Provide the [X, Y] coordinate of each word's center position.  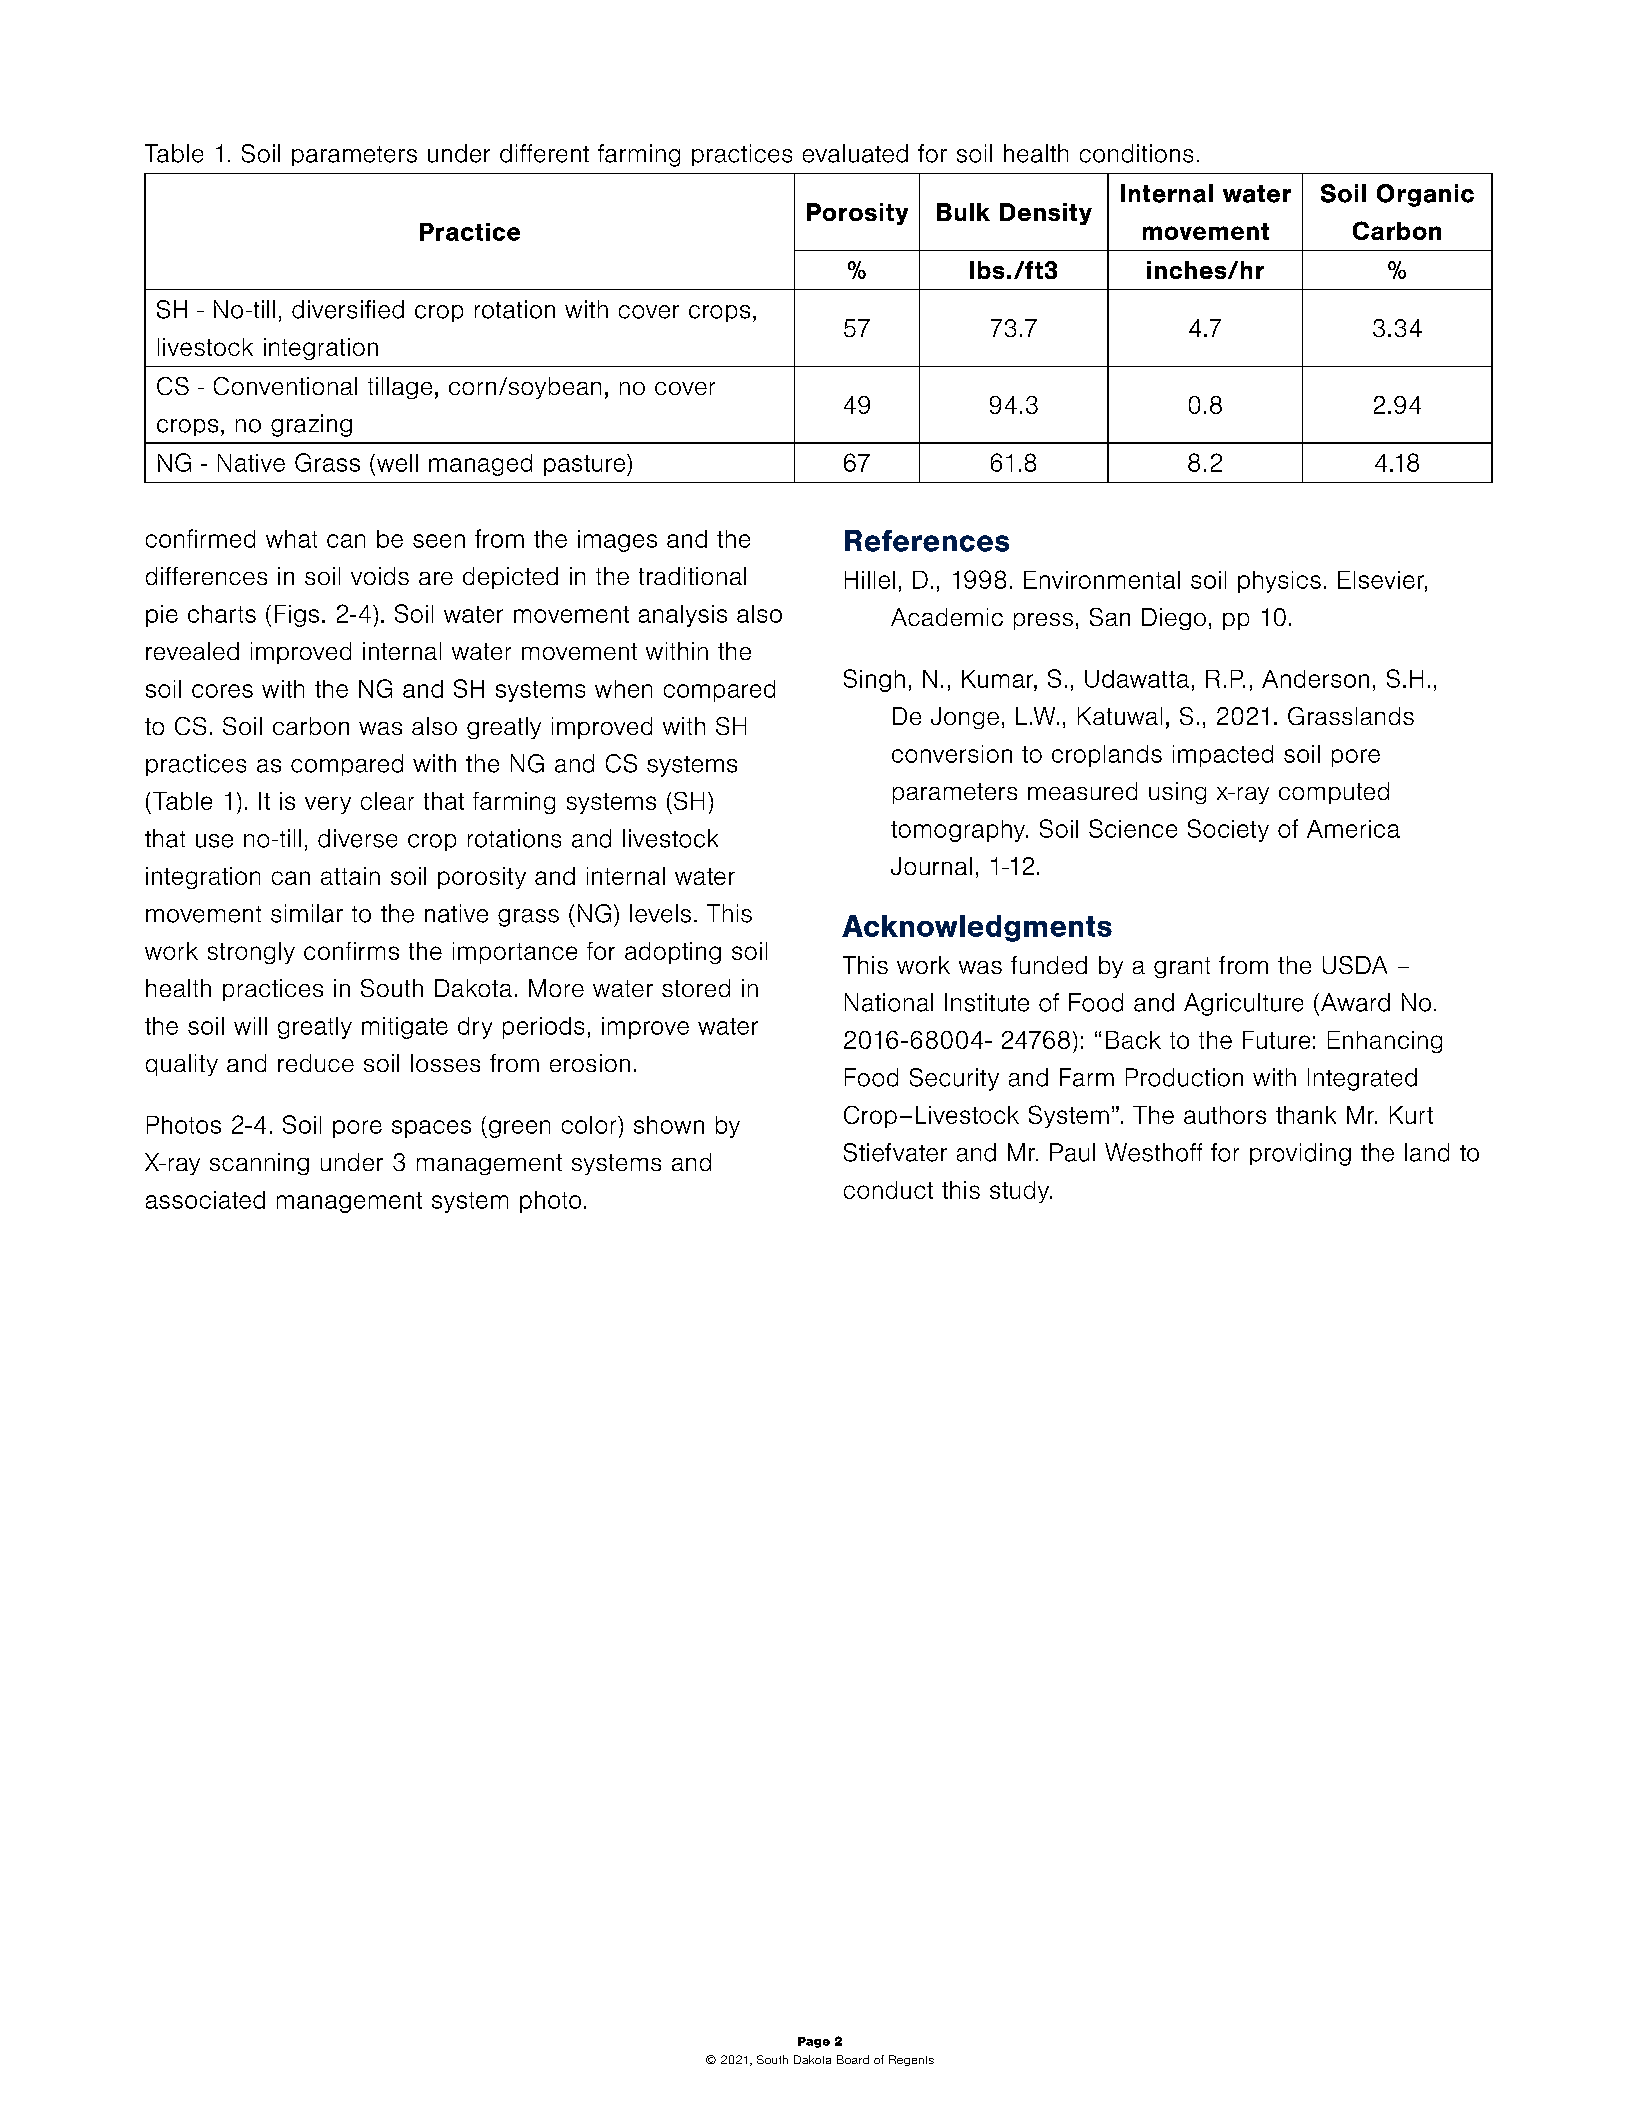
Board [853, 2059]
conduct [888, 1190]
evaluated [855, 153]
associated [205, 1200]
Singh [874, 680]
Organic [1425, 195]
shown [669, 1125]
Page [814, 2042]
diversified [348, 309]
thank [1306, 1115]
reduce [316, 1063]
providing [1300, 1154]
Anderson [1315, 679]
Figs [297, 616]
